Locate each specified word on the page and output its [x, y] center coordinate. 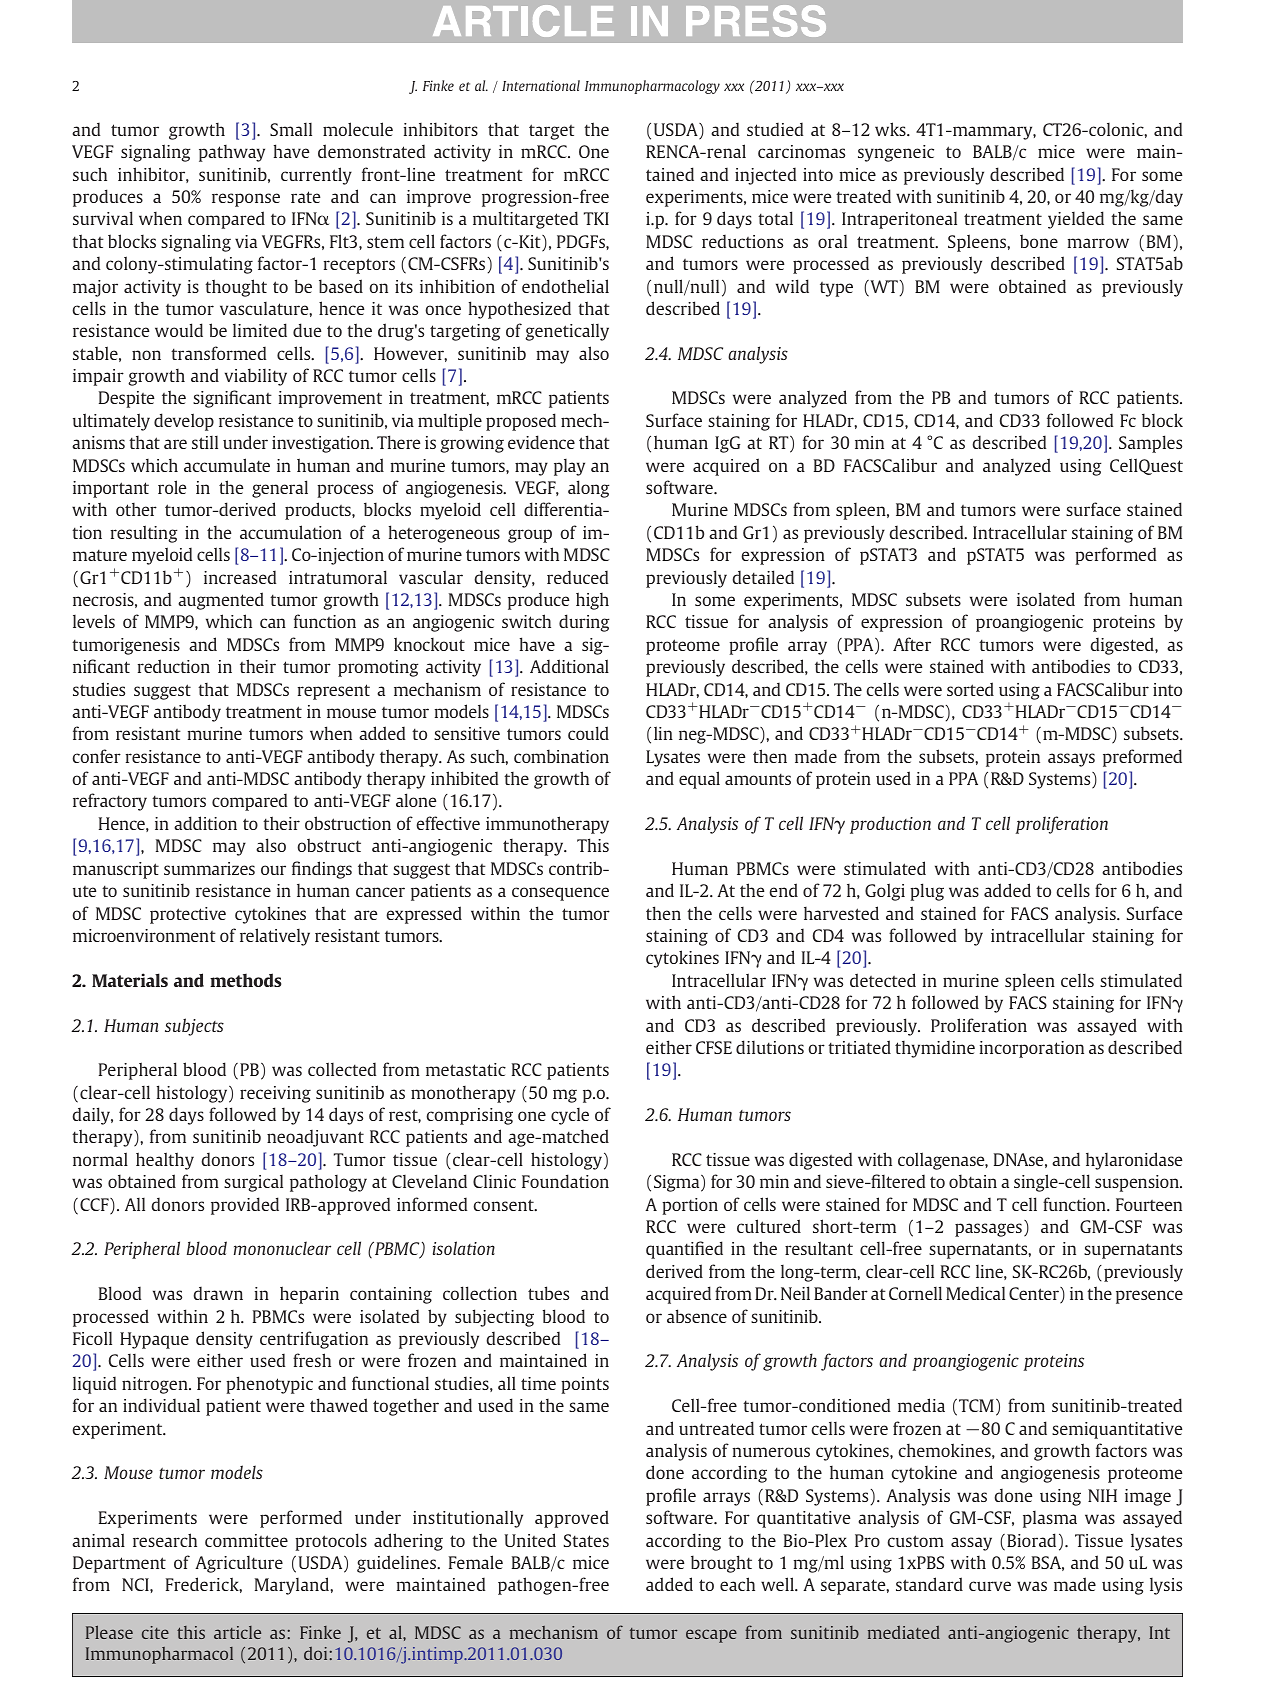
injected [765, 176]
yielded [1076, 220]
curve [990, 1586]
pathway [232, 153]
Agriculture [239, 1564]
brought [721, 1564]
